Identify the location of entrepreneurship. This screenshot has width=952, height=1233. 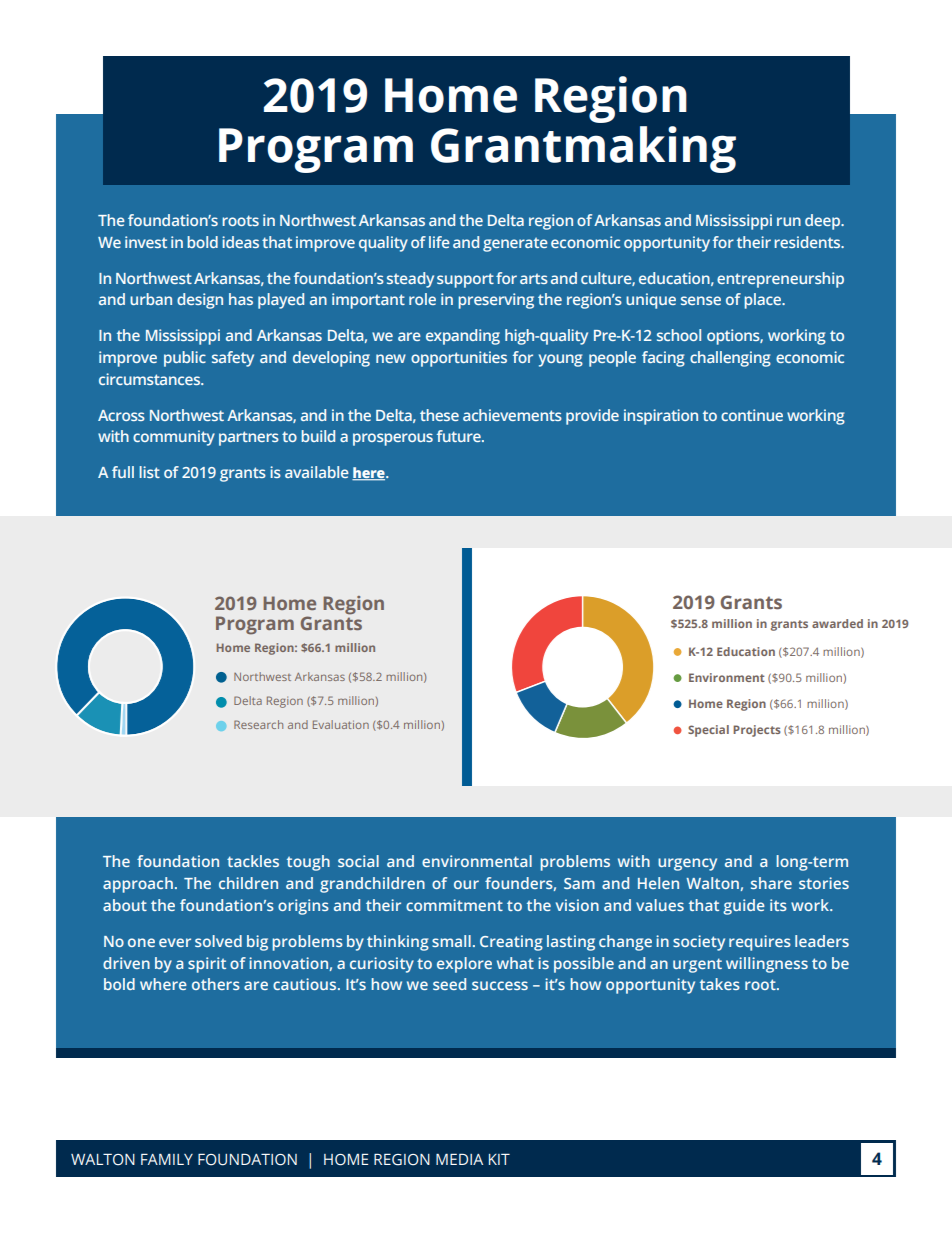
(780, 280).
